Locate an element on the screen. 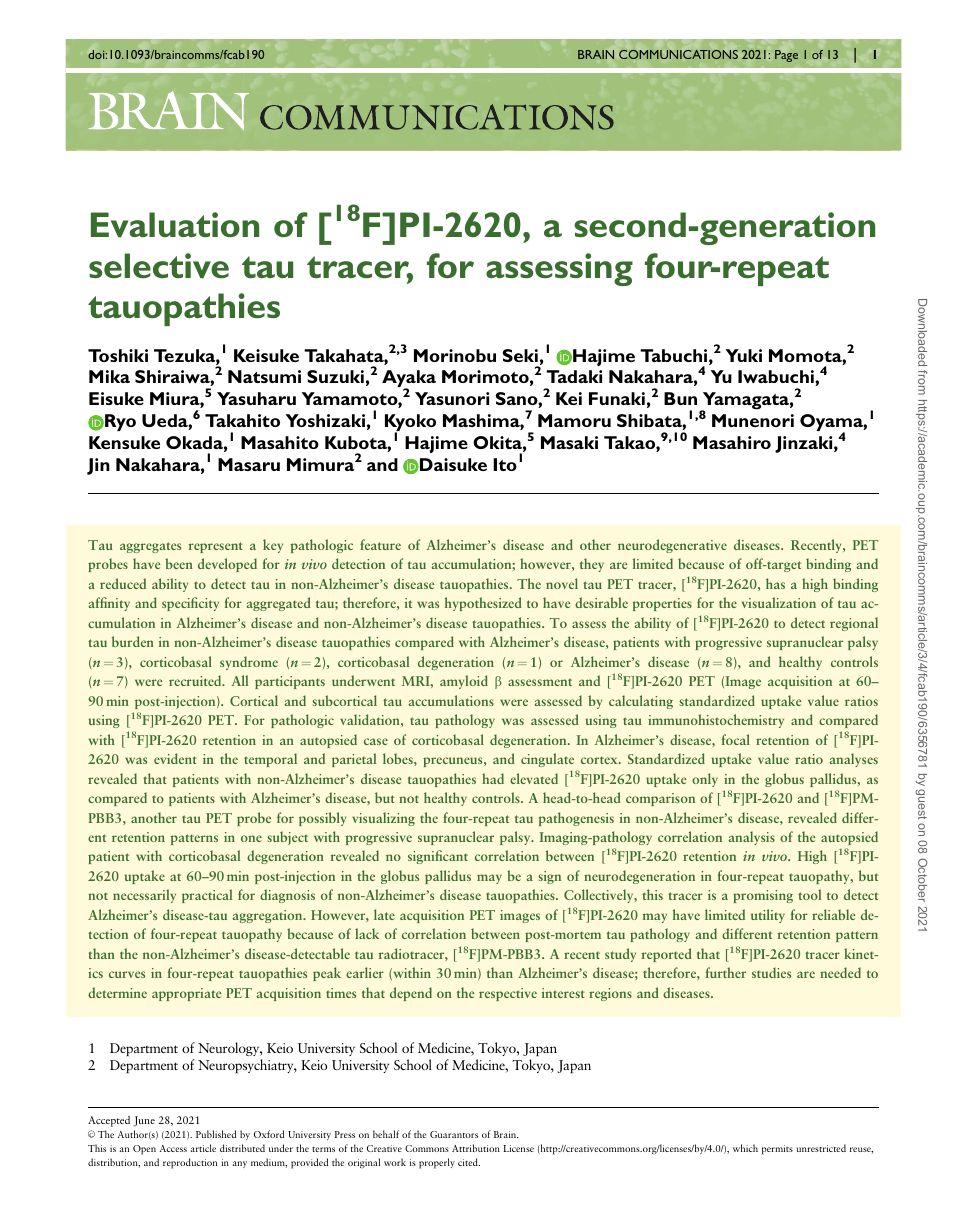 The height and width of the screenshot is (1232, 953). hypothesized is located at coordinates (483, 604).
